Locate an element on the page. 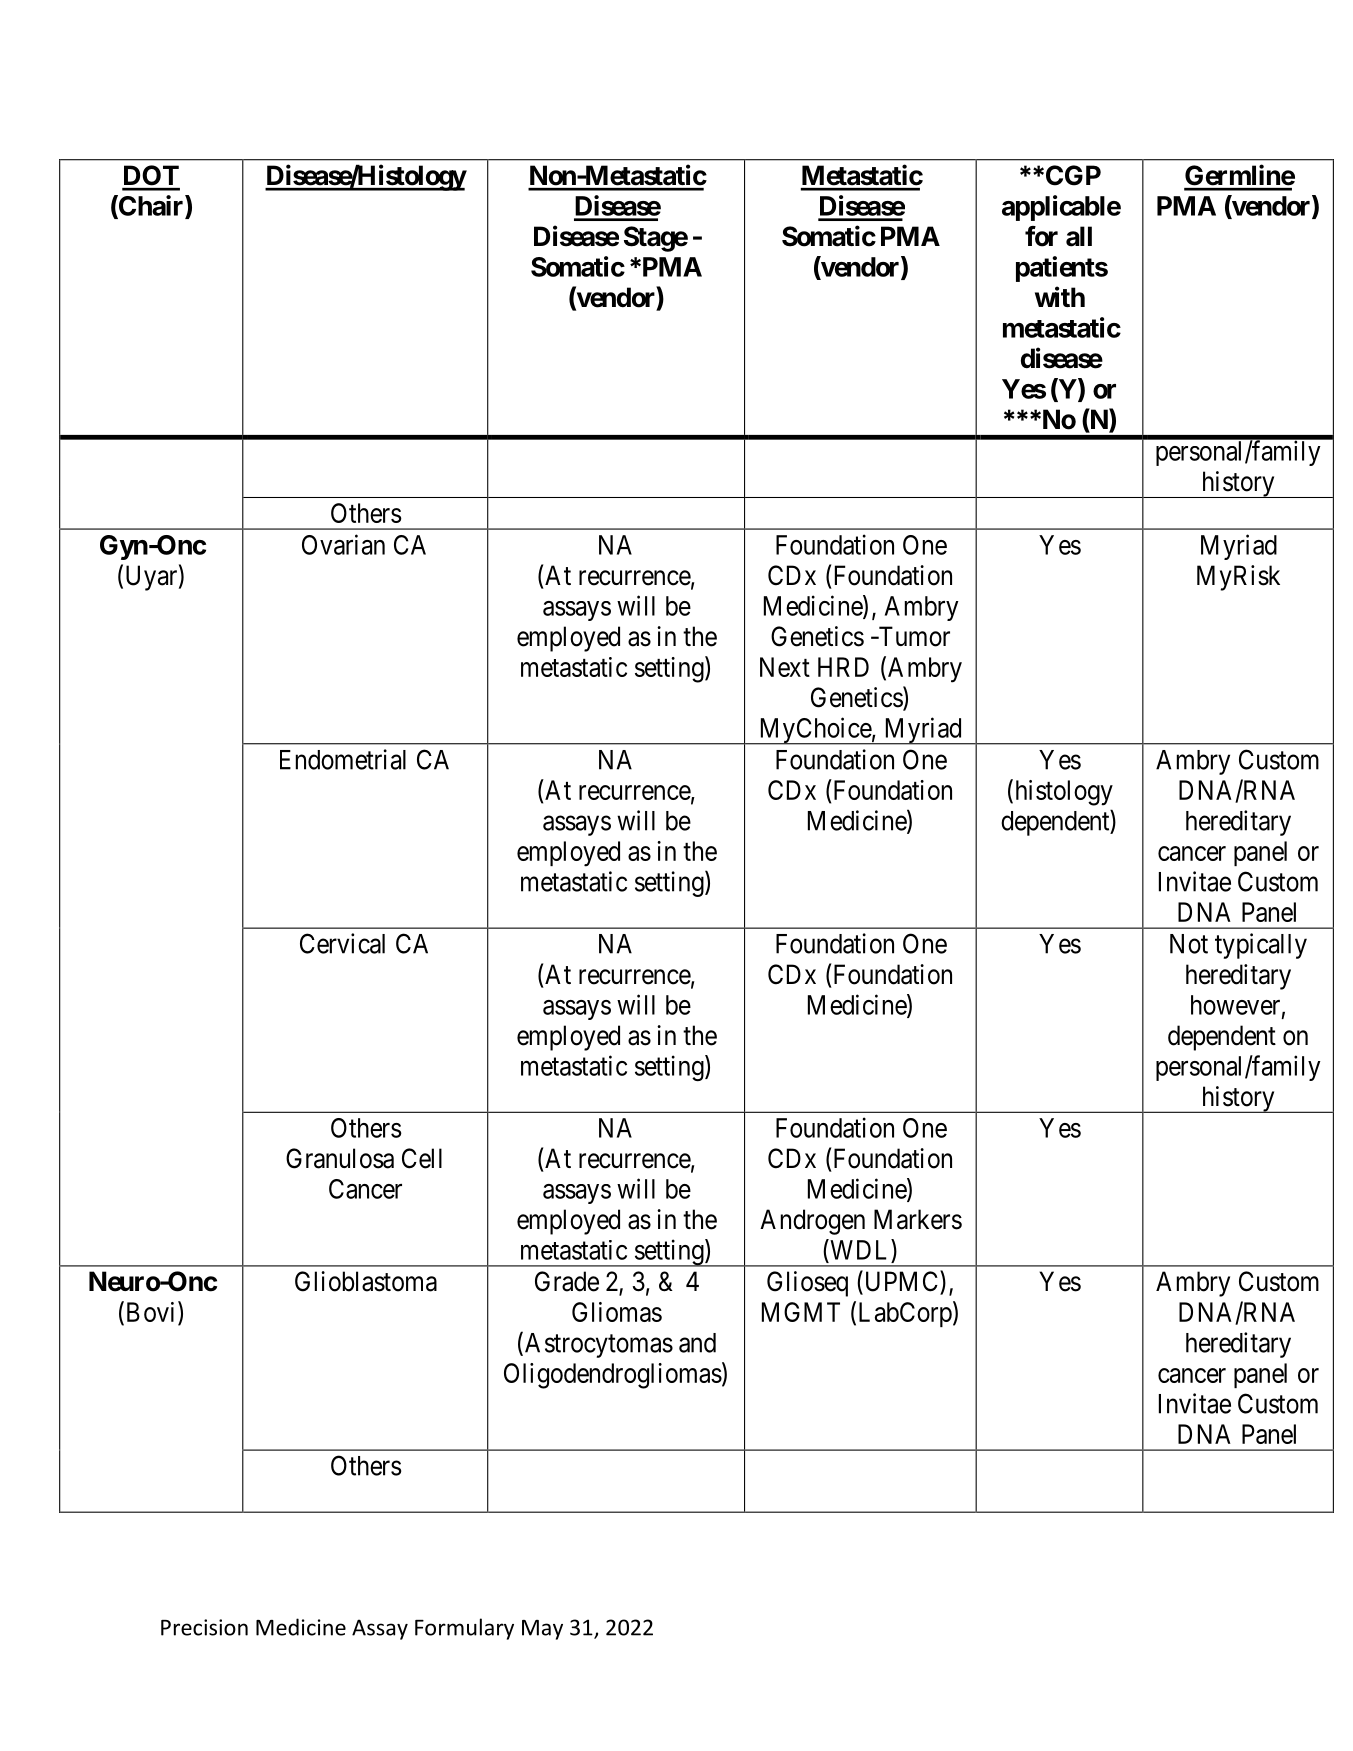 The height and width of the image is (1751, 1353). Not is located at coordinates (1189, 944).
